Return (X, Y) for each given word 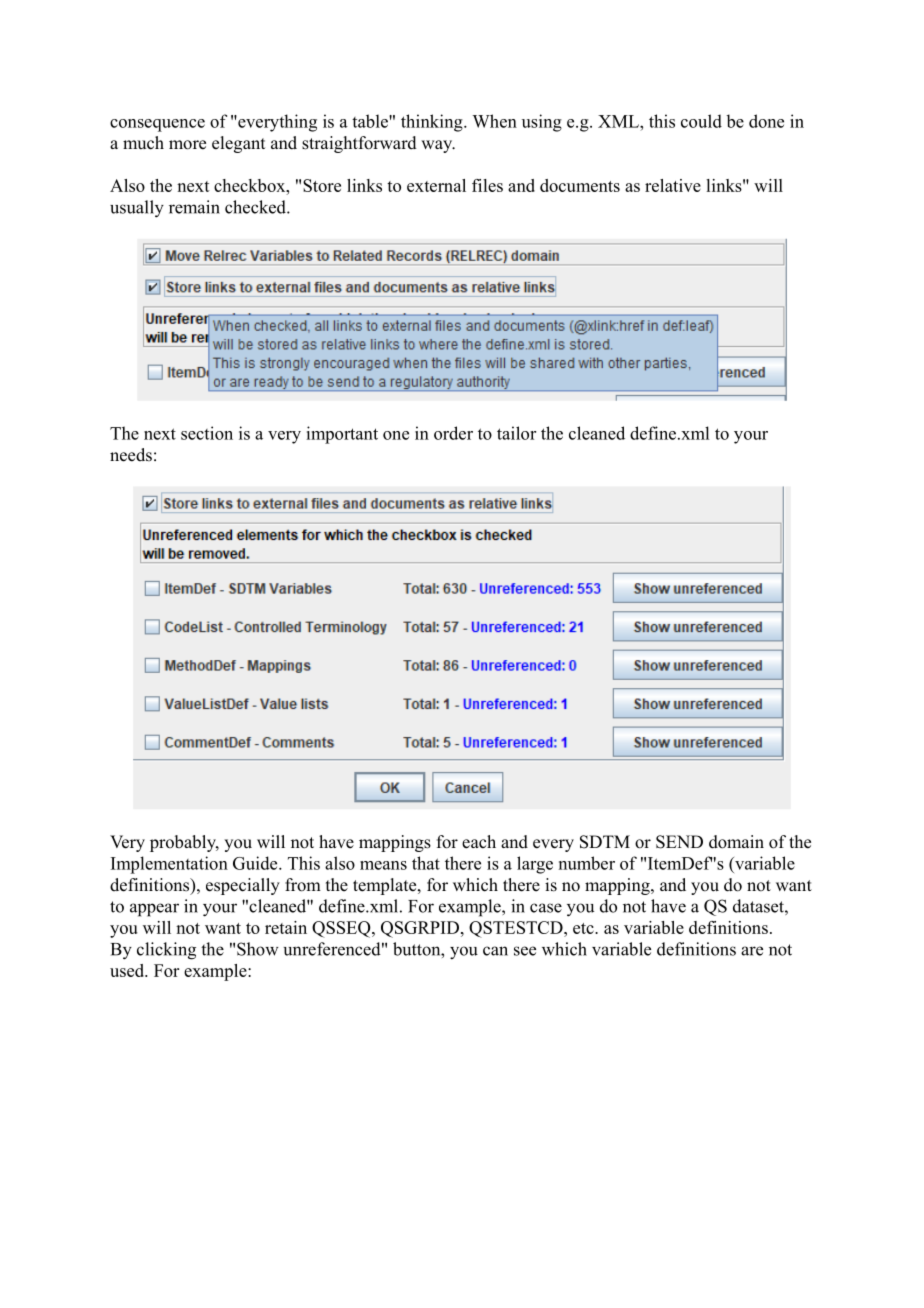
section (207, 433)
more (187, 145)
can (495, 951)
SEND (679, 842)
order (453, 433)
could (701, 121)
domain (736, 842)
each (479, 842)
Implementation (169, 865)
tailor (516, 433)
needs (131, 455)
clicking (166, 951)
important (342, 435)
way (438, 146)
